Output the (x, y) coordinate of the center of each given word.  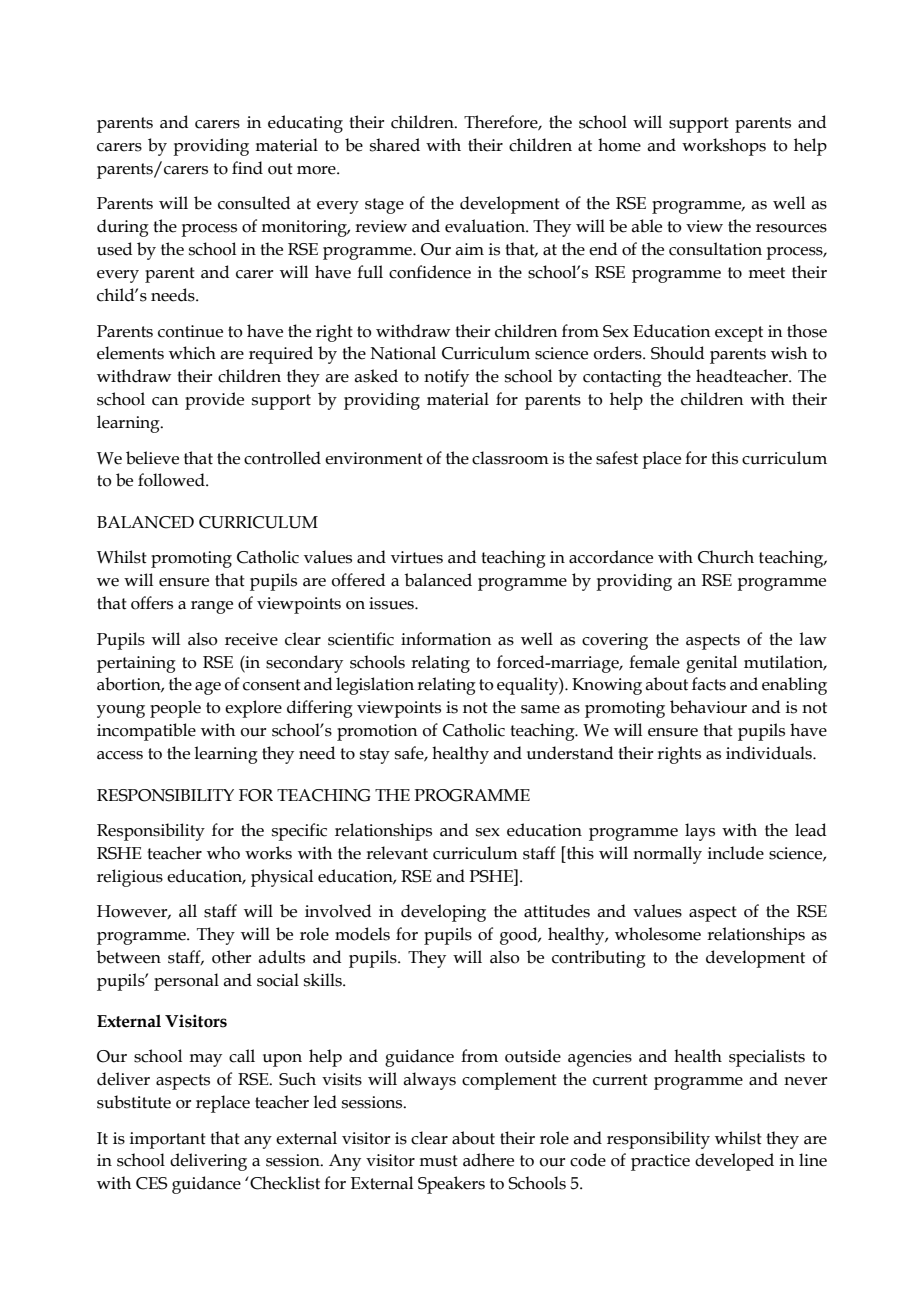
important (168, 1140)
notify (446, 378)
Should (677, 353)
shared (395, 145)
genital (711, 664)
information (446, 639)
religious (130, 878)
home (619, 145)
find (247, 168)
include (736, 853)
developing (443, 913)
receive (251, 639)
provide (214, 401)
